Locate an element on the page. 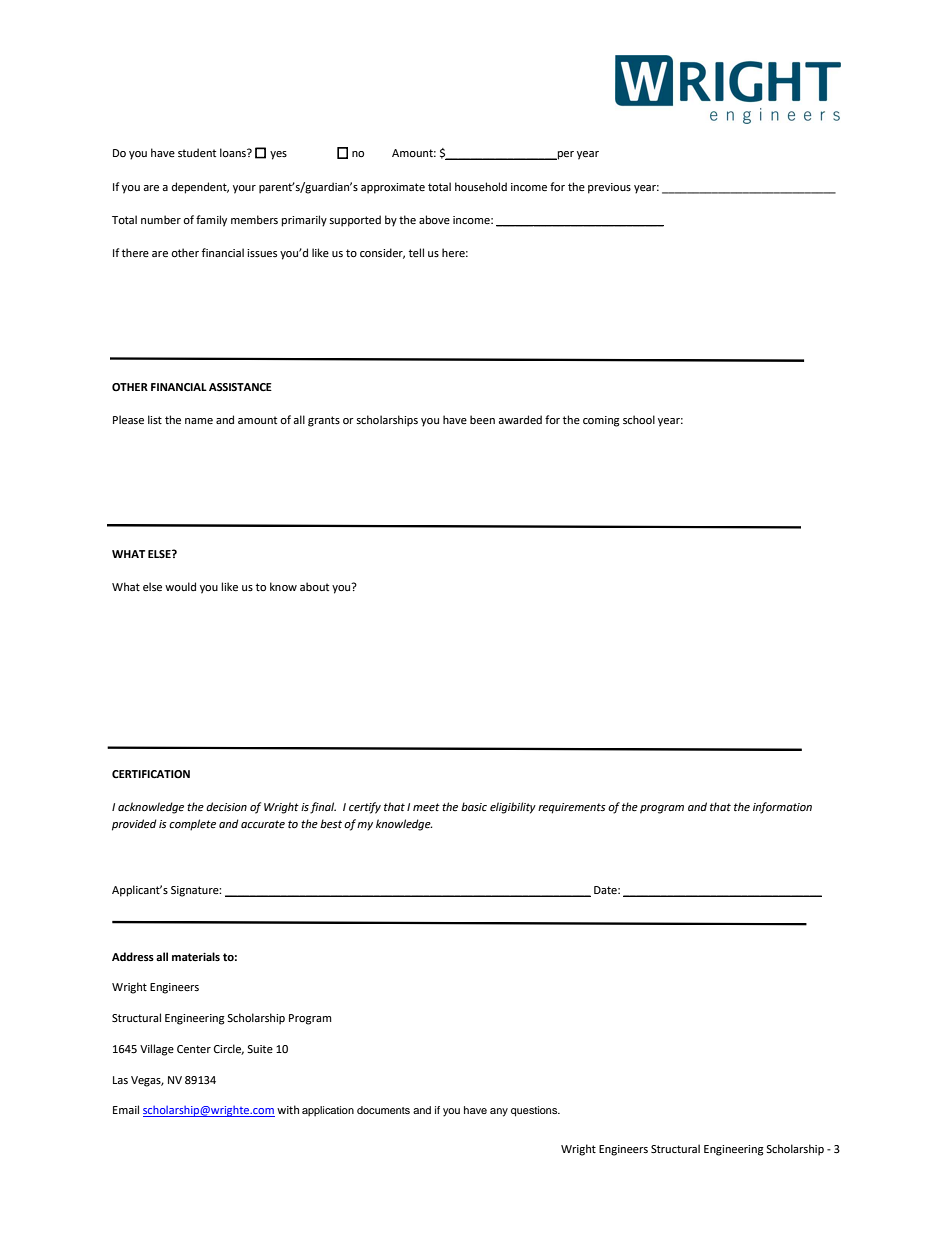  about is located at coordinates (314, 587).
